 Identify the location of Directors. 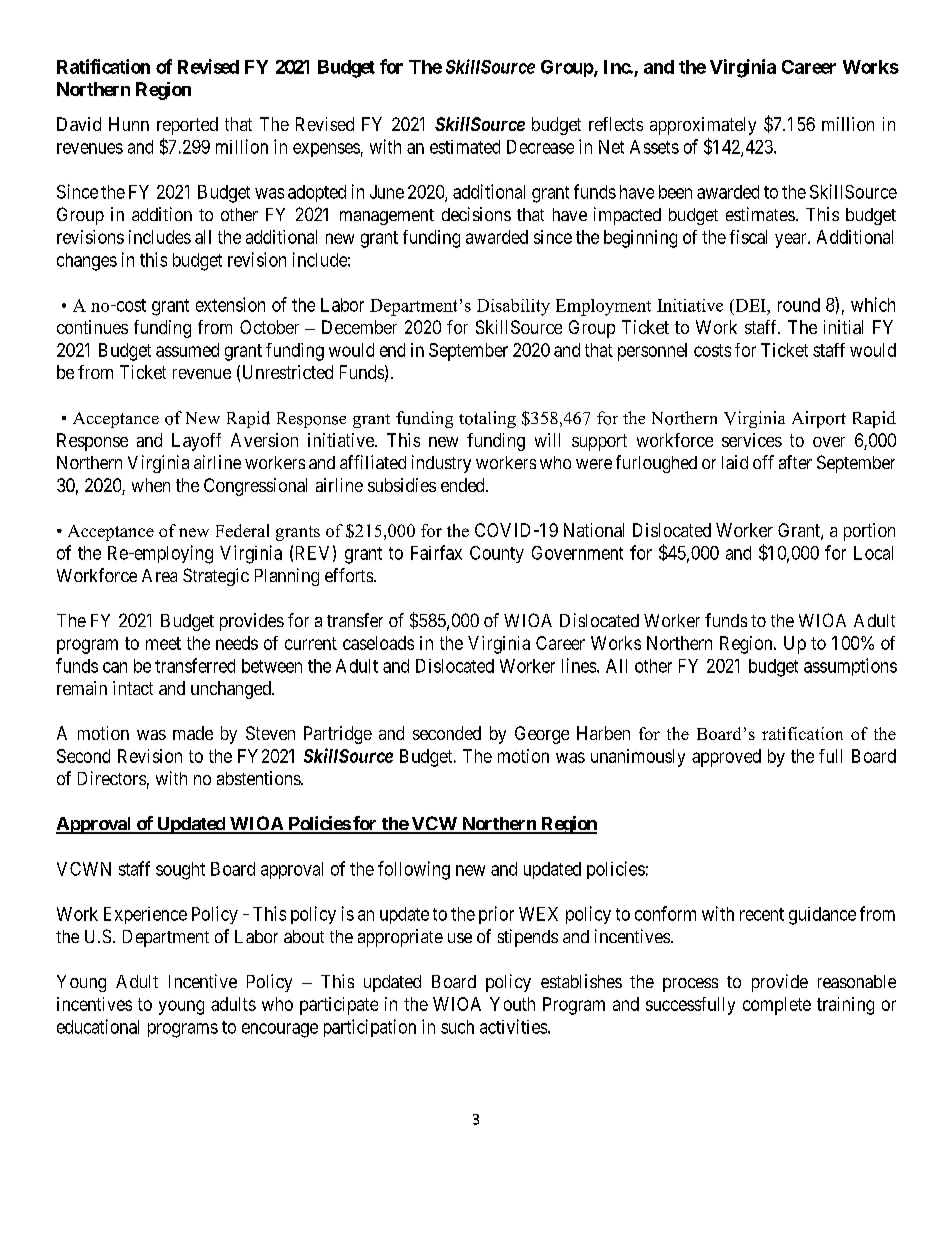
(112, 778).
